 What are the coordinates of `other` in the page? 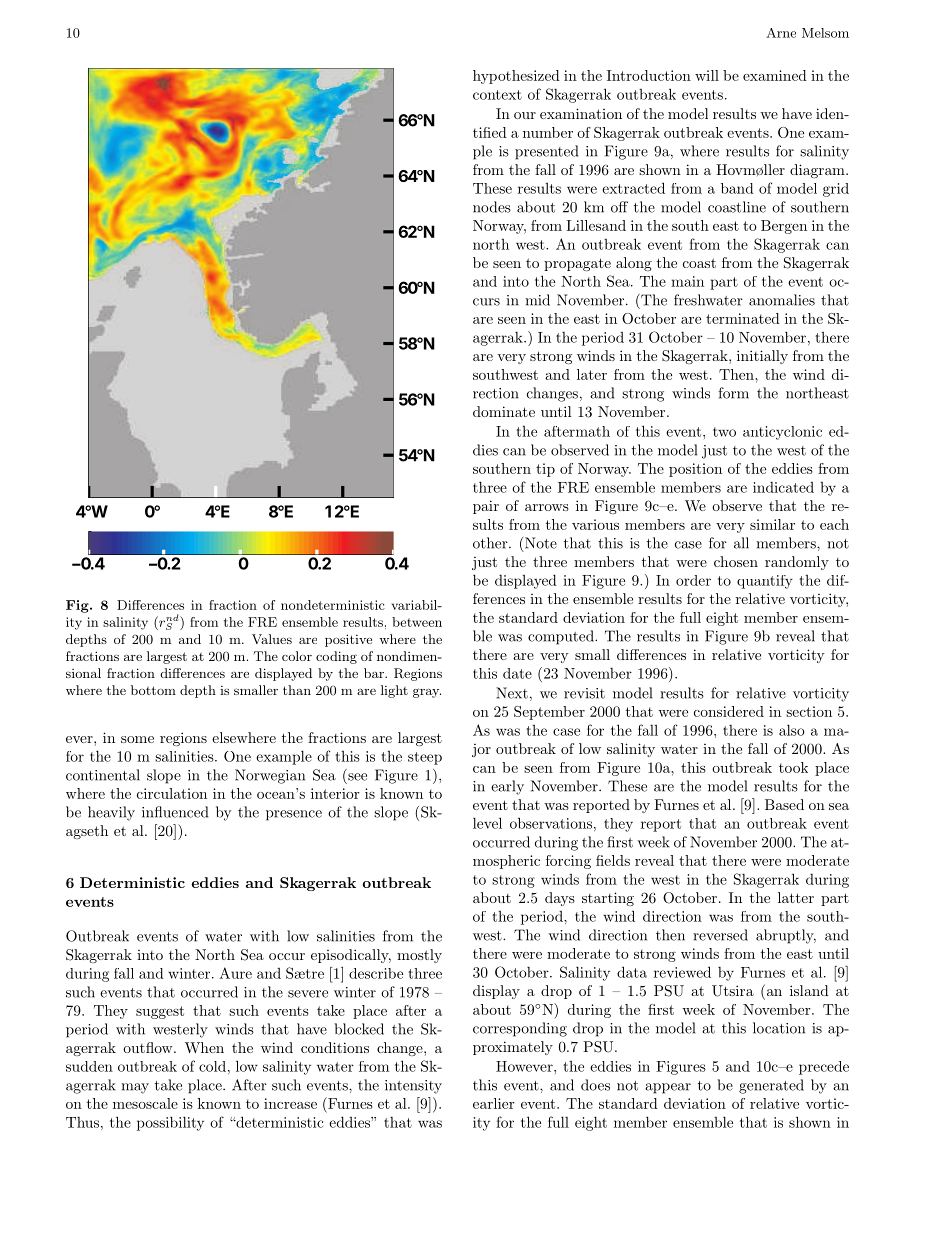 It's located at (491, 543).
